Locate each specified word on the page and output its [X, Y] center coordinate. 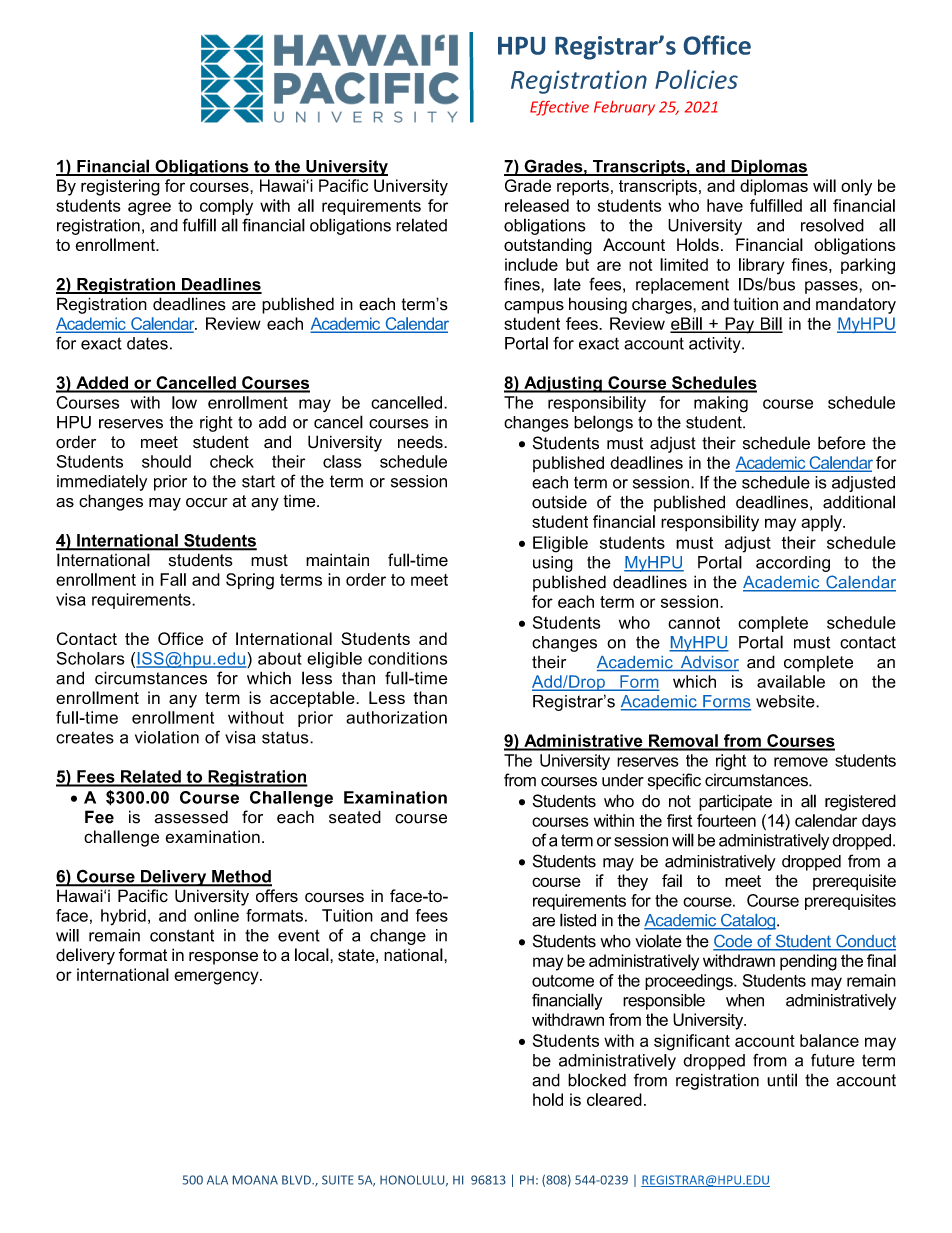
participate [735, 802]
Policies [696, 79]
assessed [191, 817]
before [842, 443]
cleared [614, 1099]
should [166, 461]
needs [421, 442]
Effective [559, 108]
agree [149, 209]
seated [355, 817]
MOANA [255, 1180]
